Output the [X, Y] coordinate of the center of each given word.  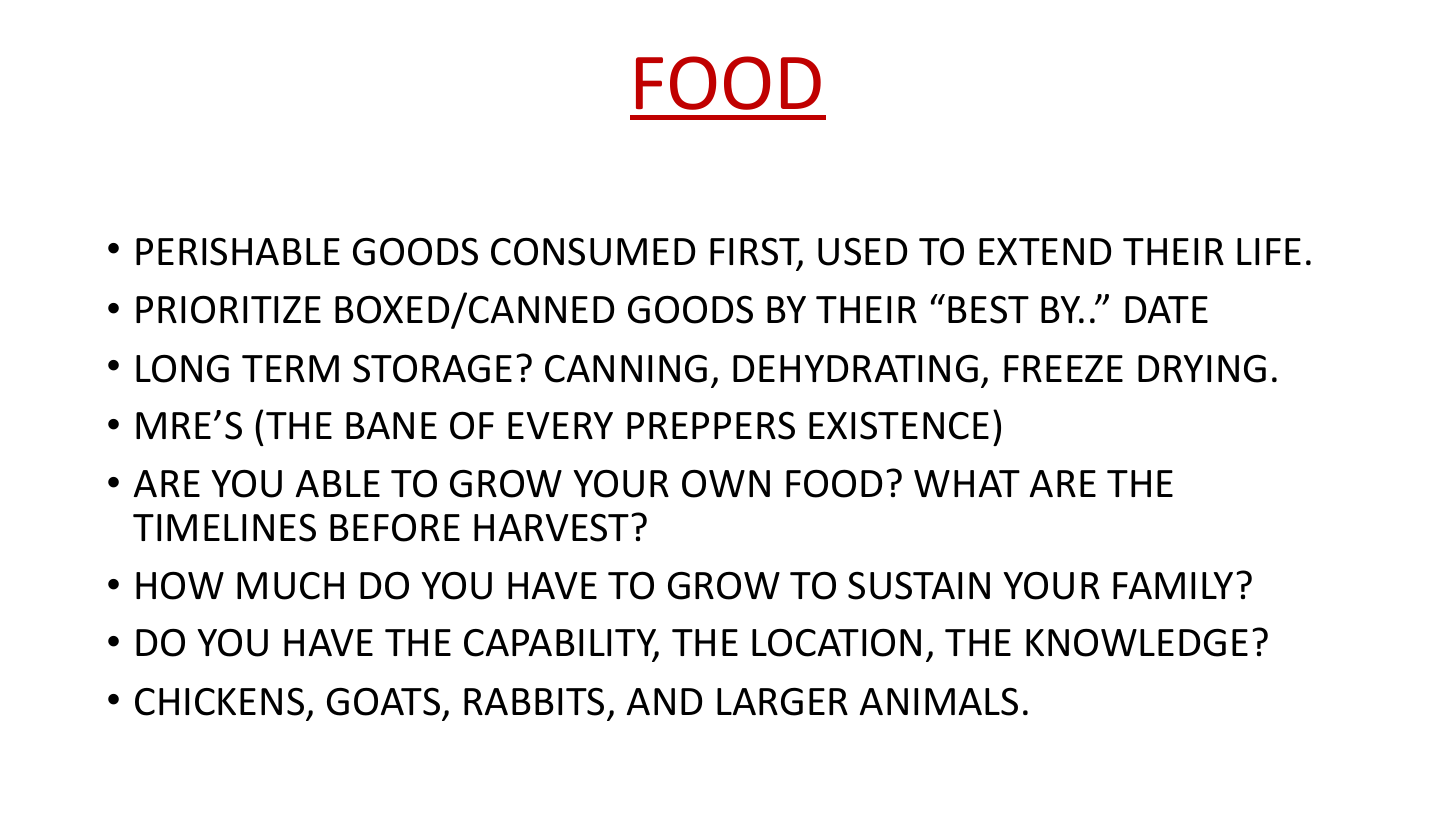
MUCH [290, 586]
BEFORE [395, 527]
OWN [726, 483]
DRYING [1202, 369]
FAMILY [1173, 585]
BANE [391, 425]
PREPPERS [711, 425]
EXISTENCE [899, 425]
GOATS [383, 701]
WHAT [967, 483]
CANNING [626, 369]
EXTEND [1045, 251]
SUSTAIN [919, 585]
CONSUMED [593, 251]
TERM [290, 368]
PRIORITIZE [228, 309]
